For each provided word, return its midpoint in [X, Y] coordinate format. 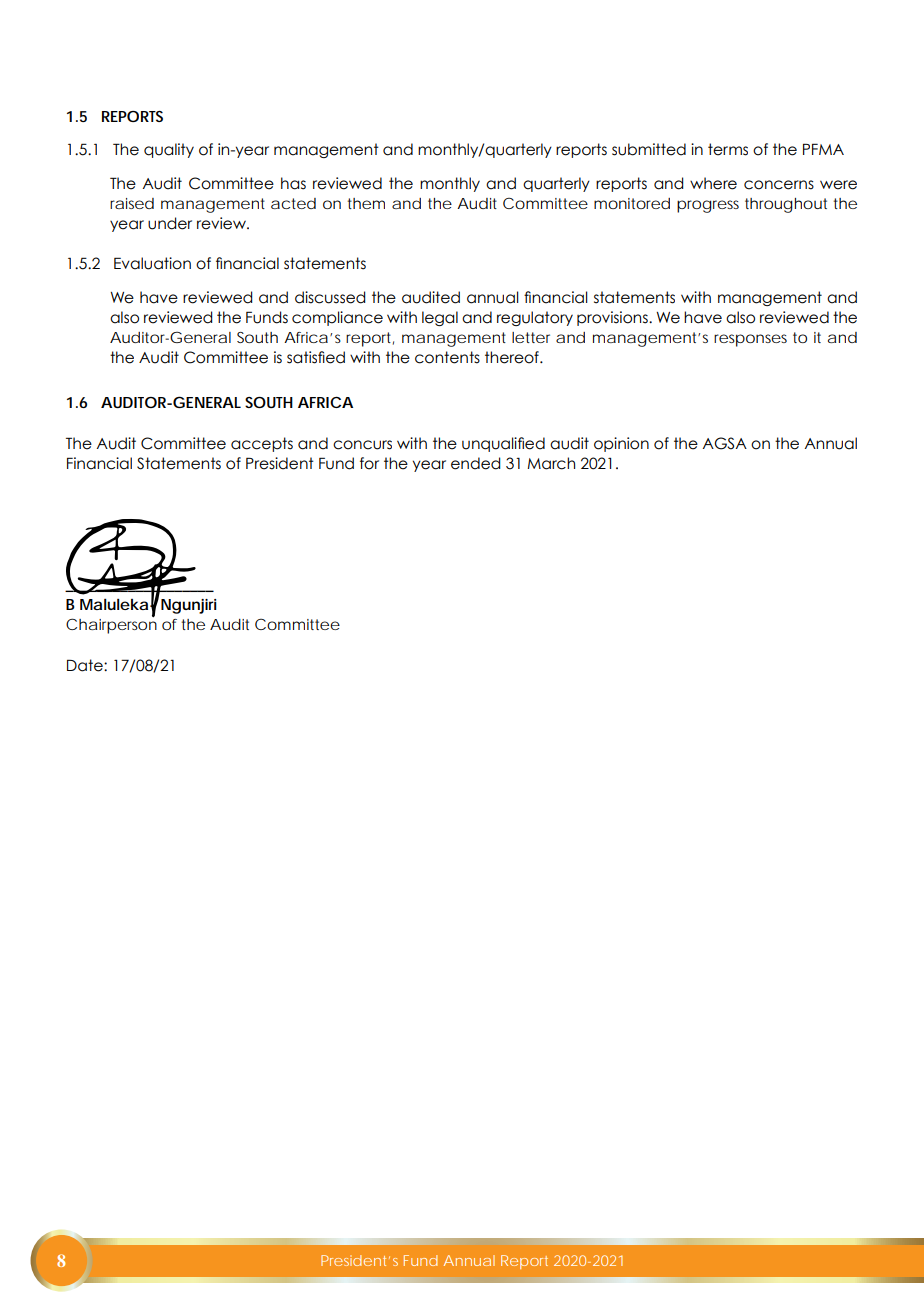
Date [86, 665]
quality [169, 150]
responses [750, 340]
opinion [621, 444]
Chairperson [111, 625]
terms [728, 149]
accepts [262, 444]
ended [475, 463]
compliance [337, 318]
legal [440, 318]
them [366, 203]
